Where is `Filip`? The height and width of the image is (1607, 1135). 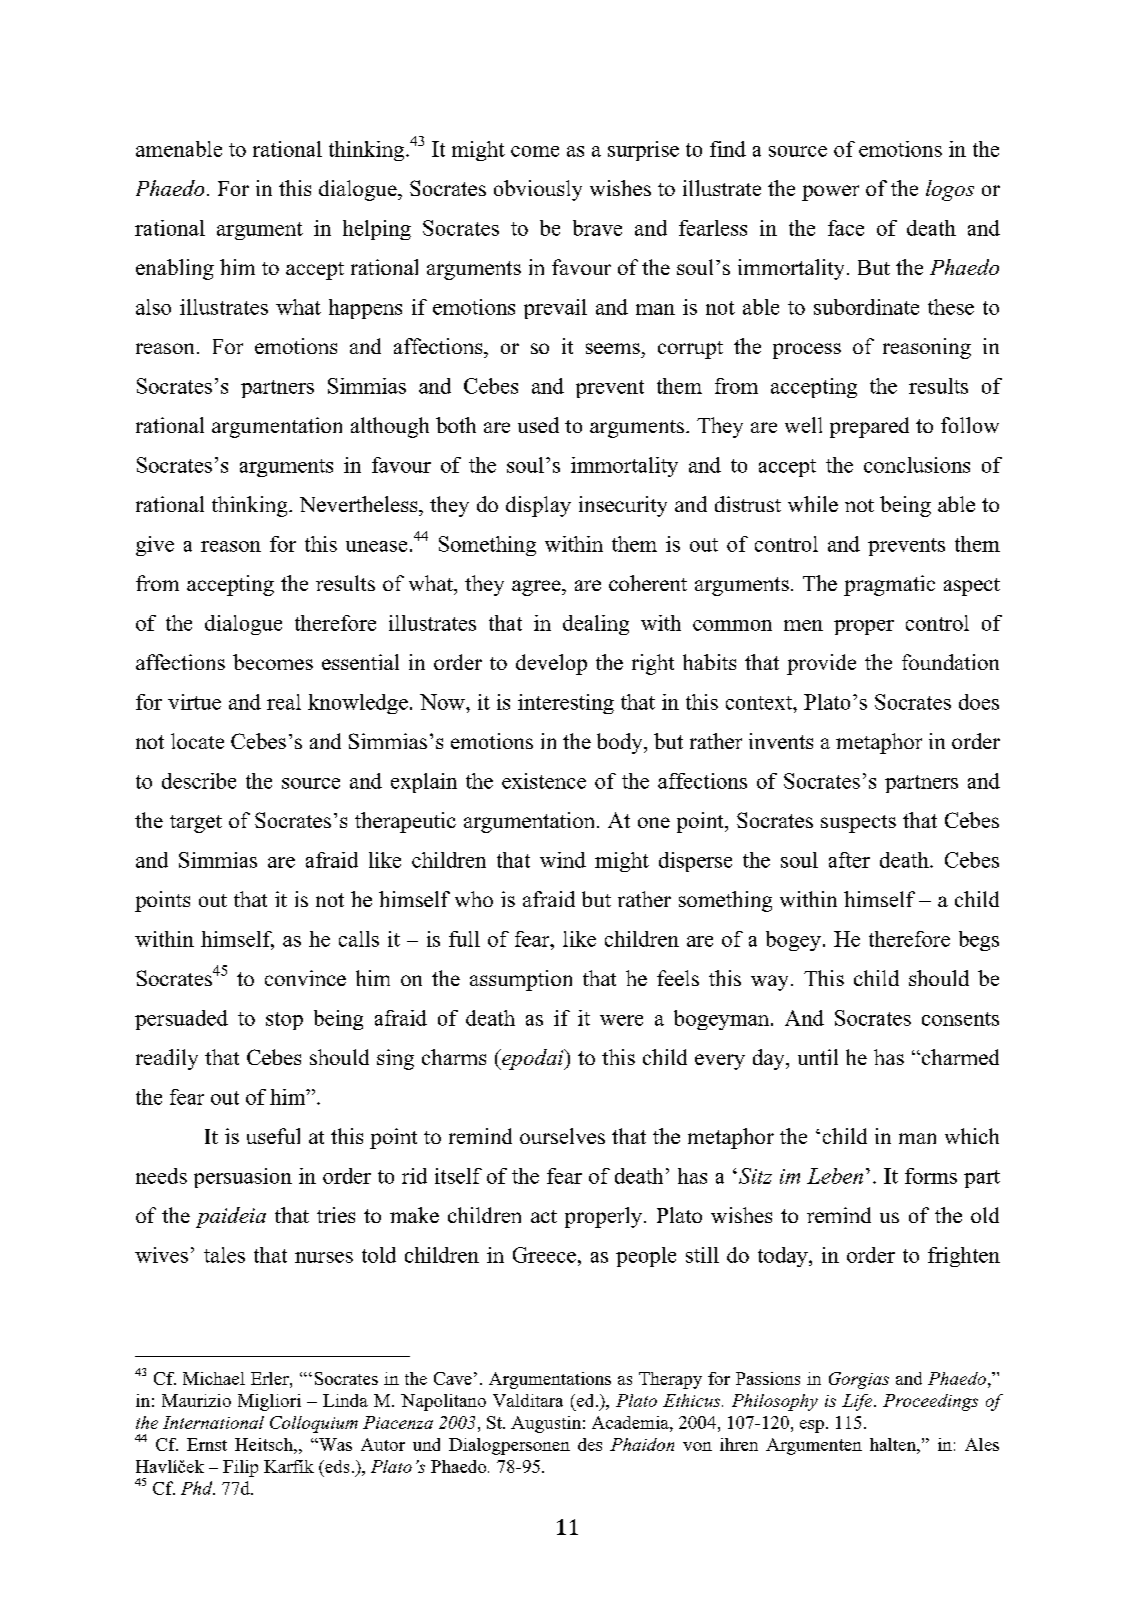 Filip is located at coordinates (240, 1468).
